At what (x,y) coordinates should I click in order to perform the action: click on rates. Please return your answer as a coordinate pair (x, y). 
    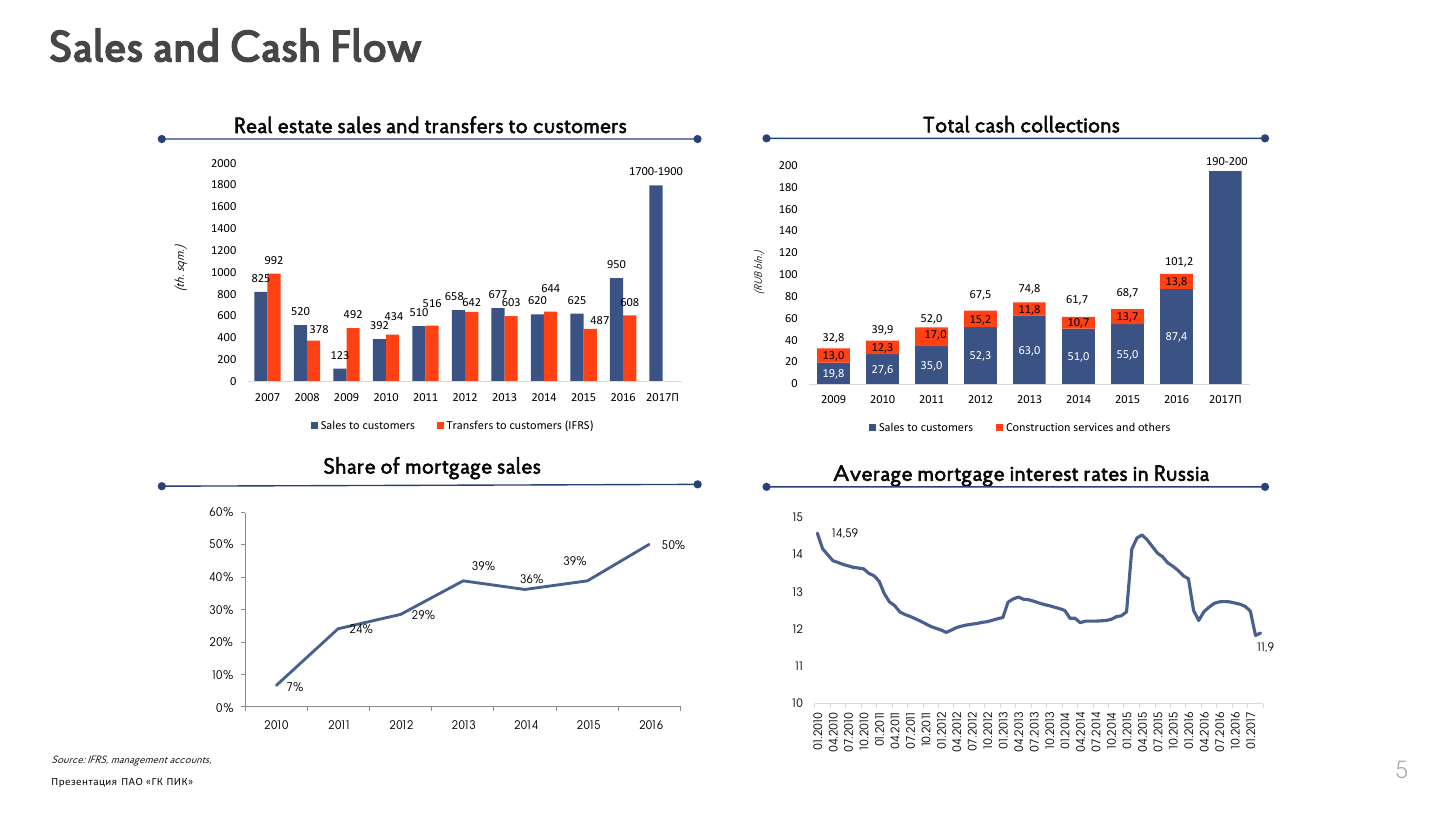
    Looking at the image, I should click on (1105, 475).
